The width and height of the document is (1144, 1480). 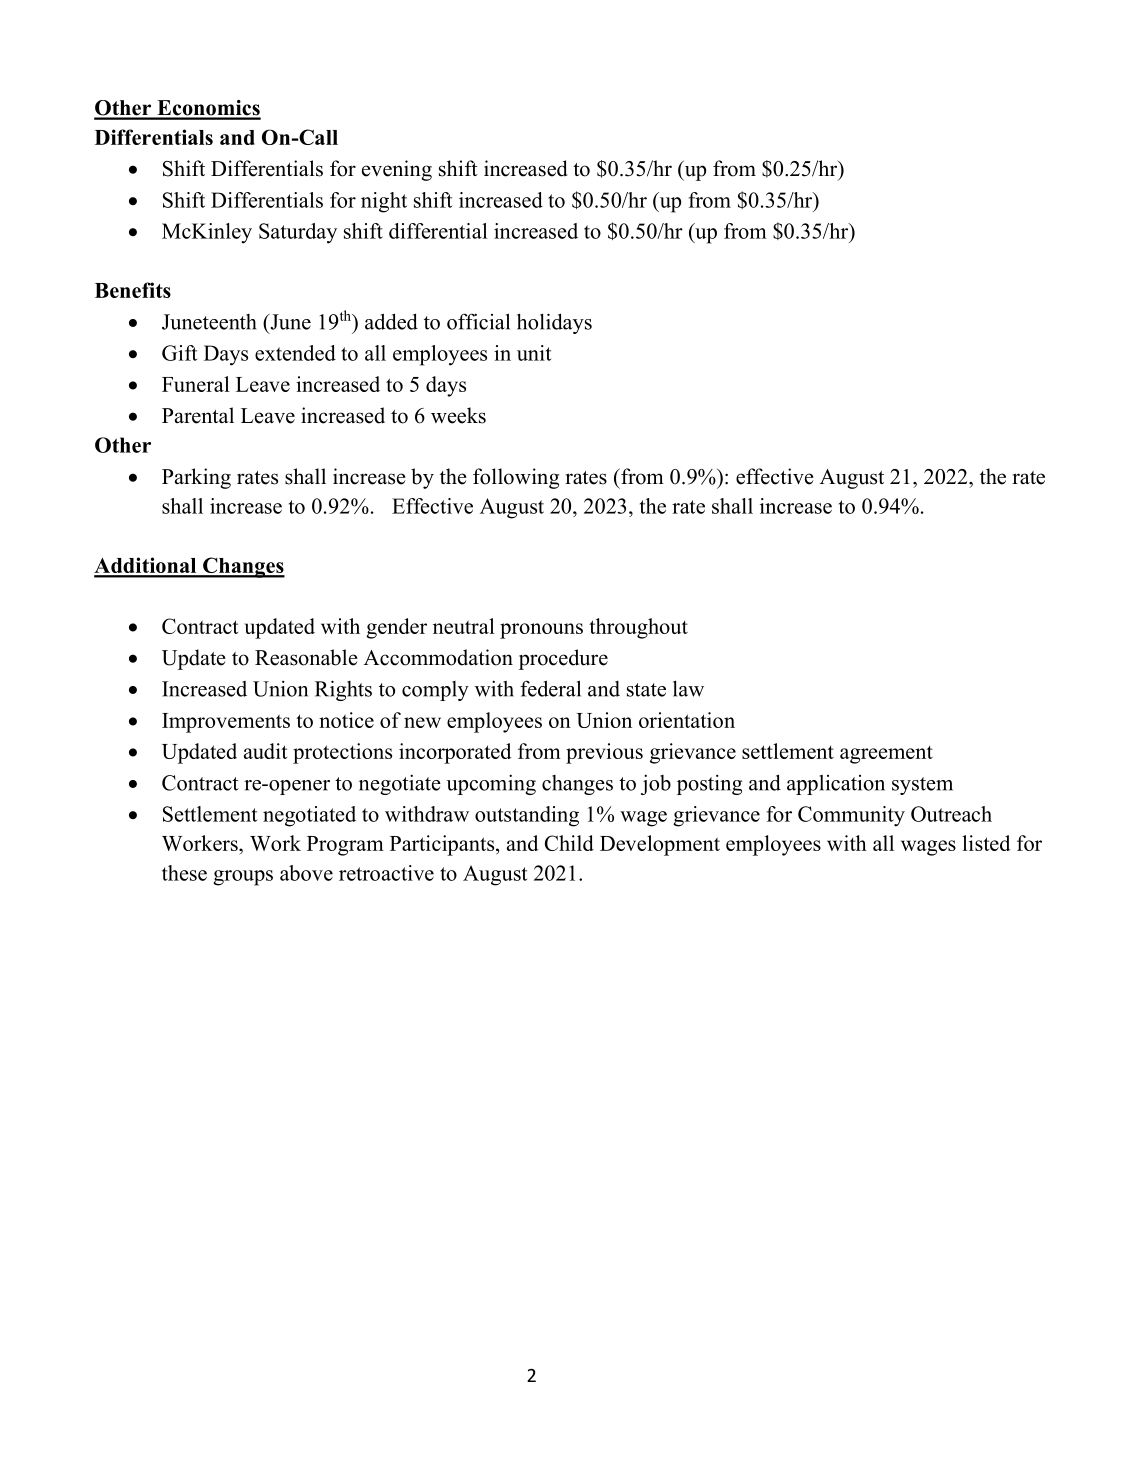 I want to click on following, so click(x=516, y=478).
